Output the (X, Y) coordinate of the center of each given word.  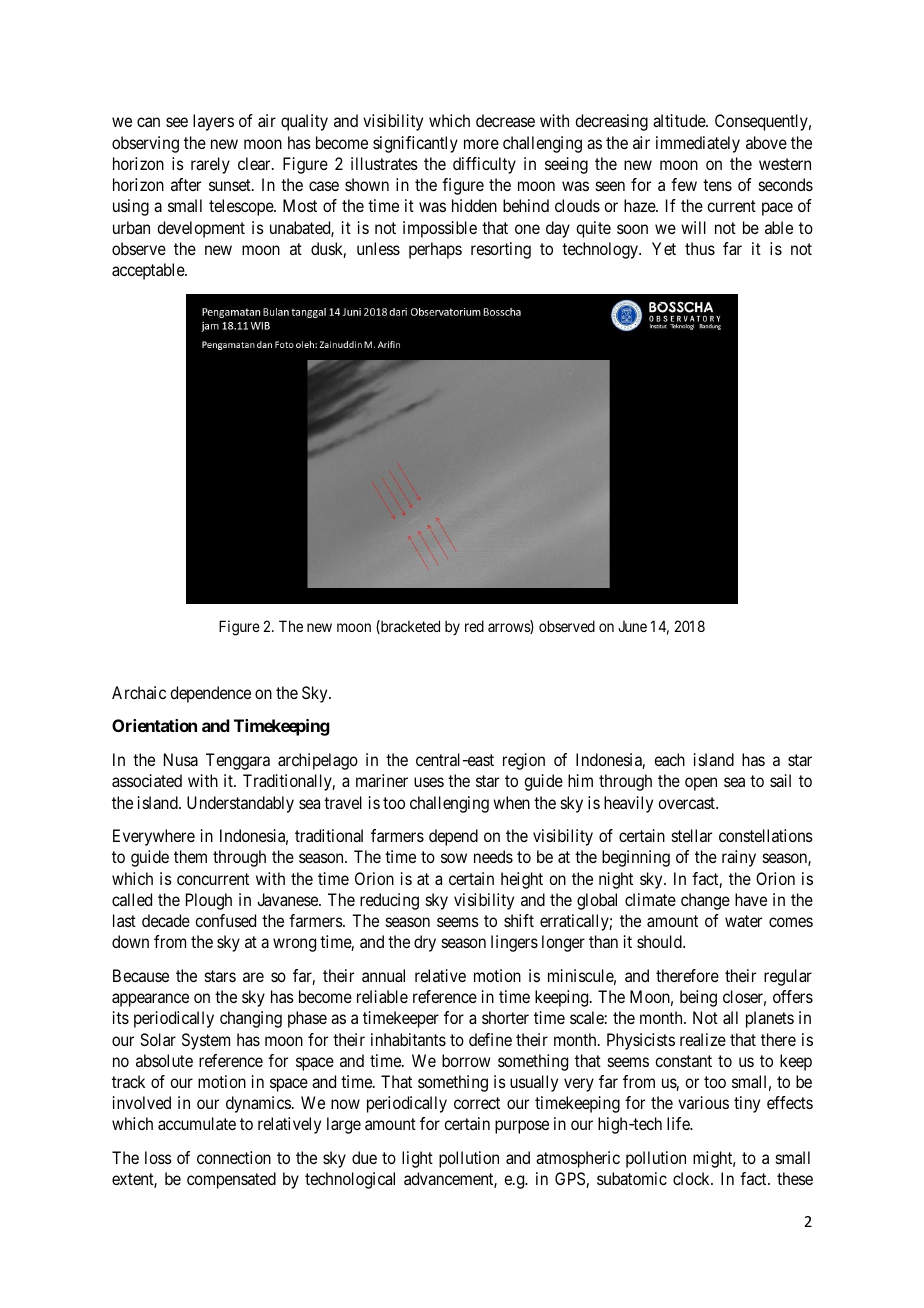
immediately (698, 144)
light (417, 1159)
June (632, 626)
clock (693, 1178)
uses (429, 782)
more (481, 144)
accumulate (197, 1123)
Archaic (139, 692)
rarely (210, 165)
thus (700, 248)
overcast (687, 803)
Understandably (240, 804)
